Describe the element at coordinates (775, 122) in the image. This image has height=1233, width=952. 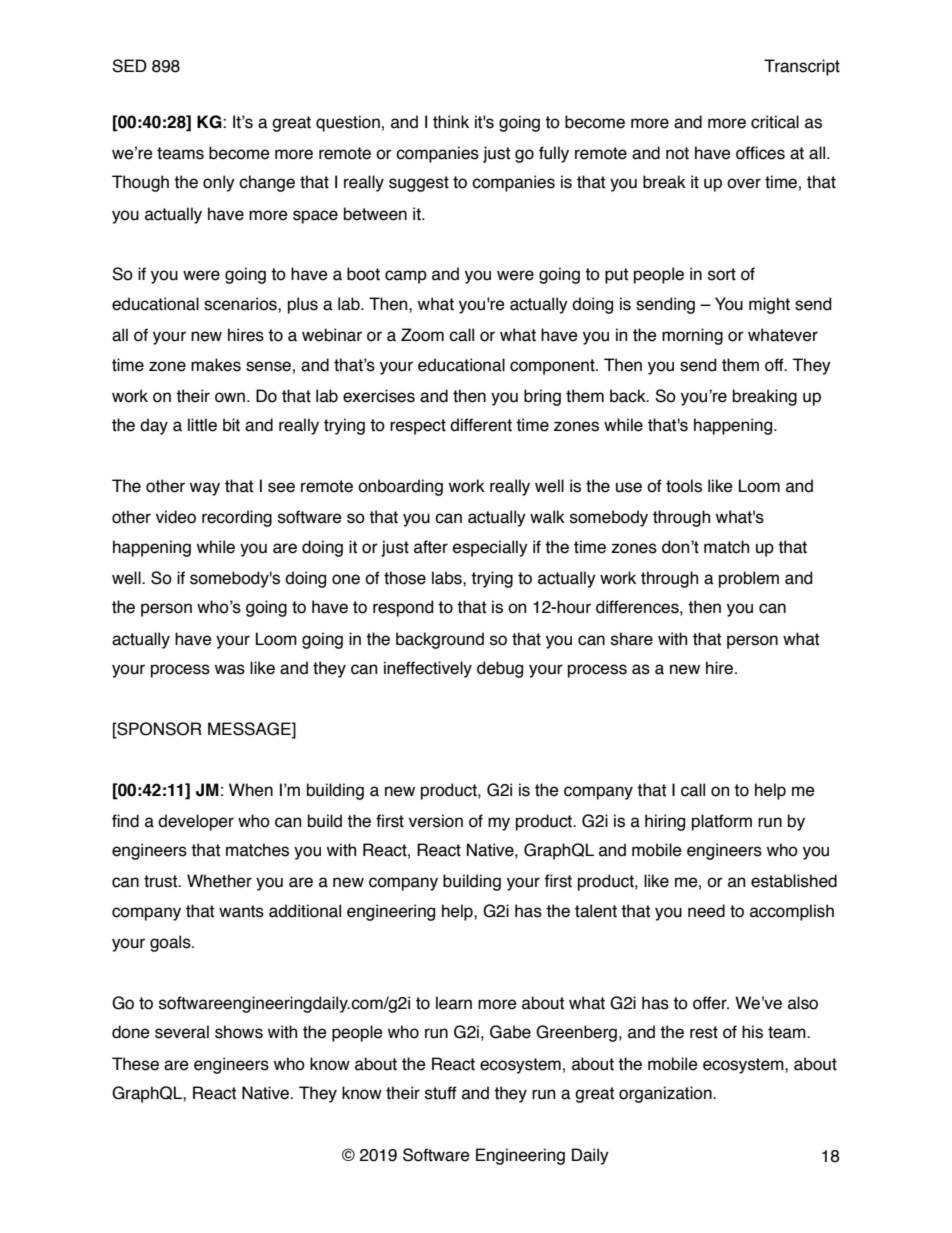
I see `critical` at that location.
